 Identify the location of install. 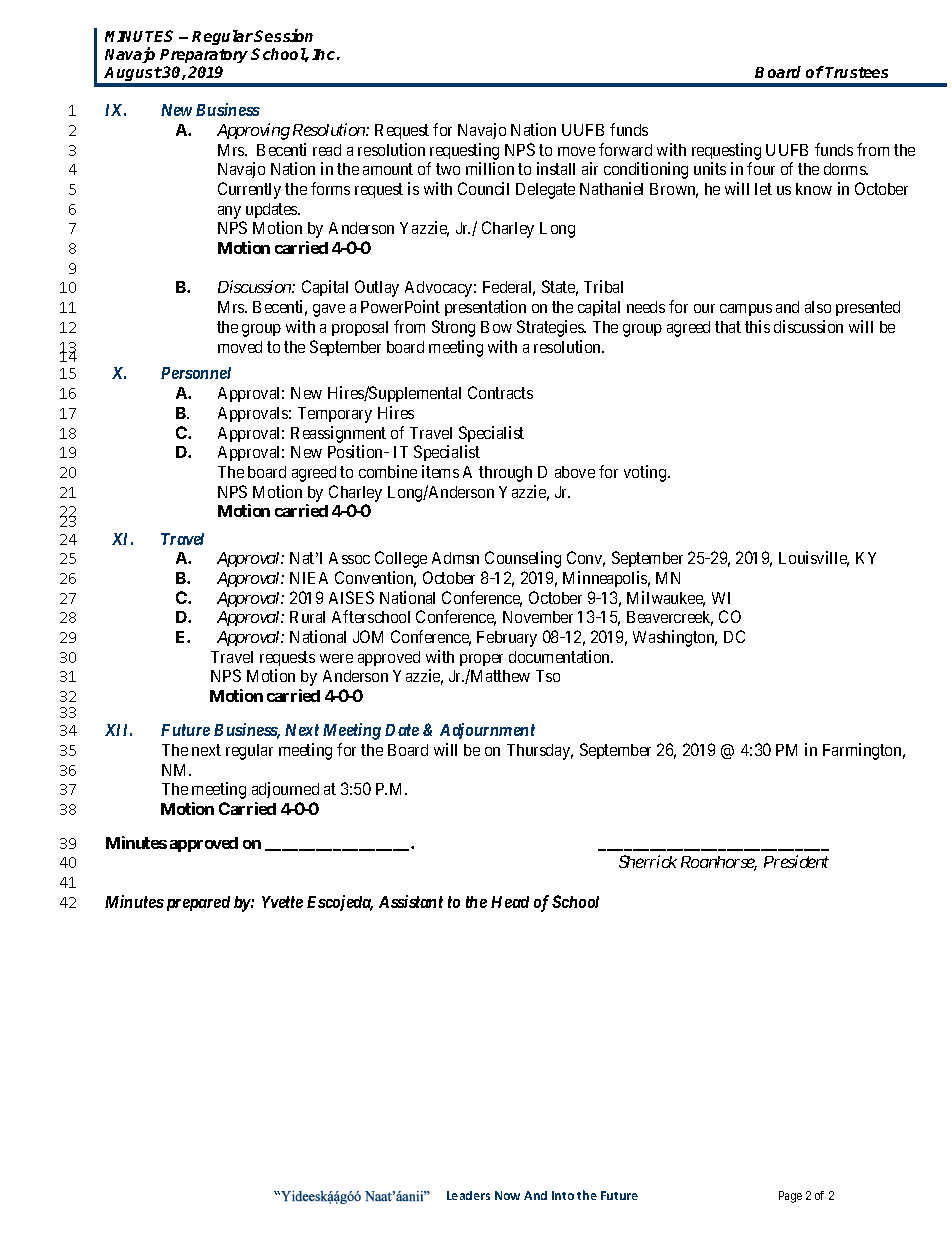
(556, 168).
